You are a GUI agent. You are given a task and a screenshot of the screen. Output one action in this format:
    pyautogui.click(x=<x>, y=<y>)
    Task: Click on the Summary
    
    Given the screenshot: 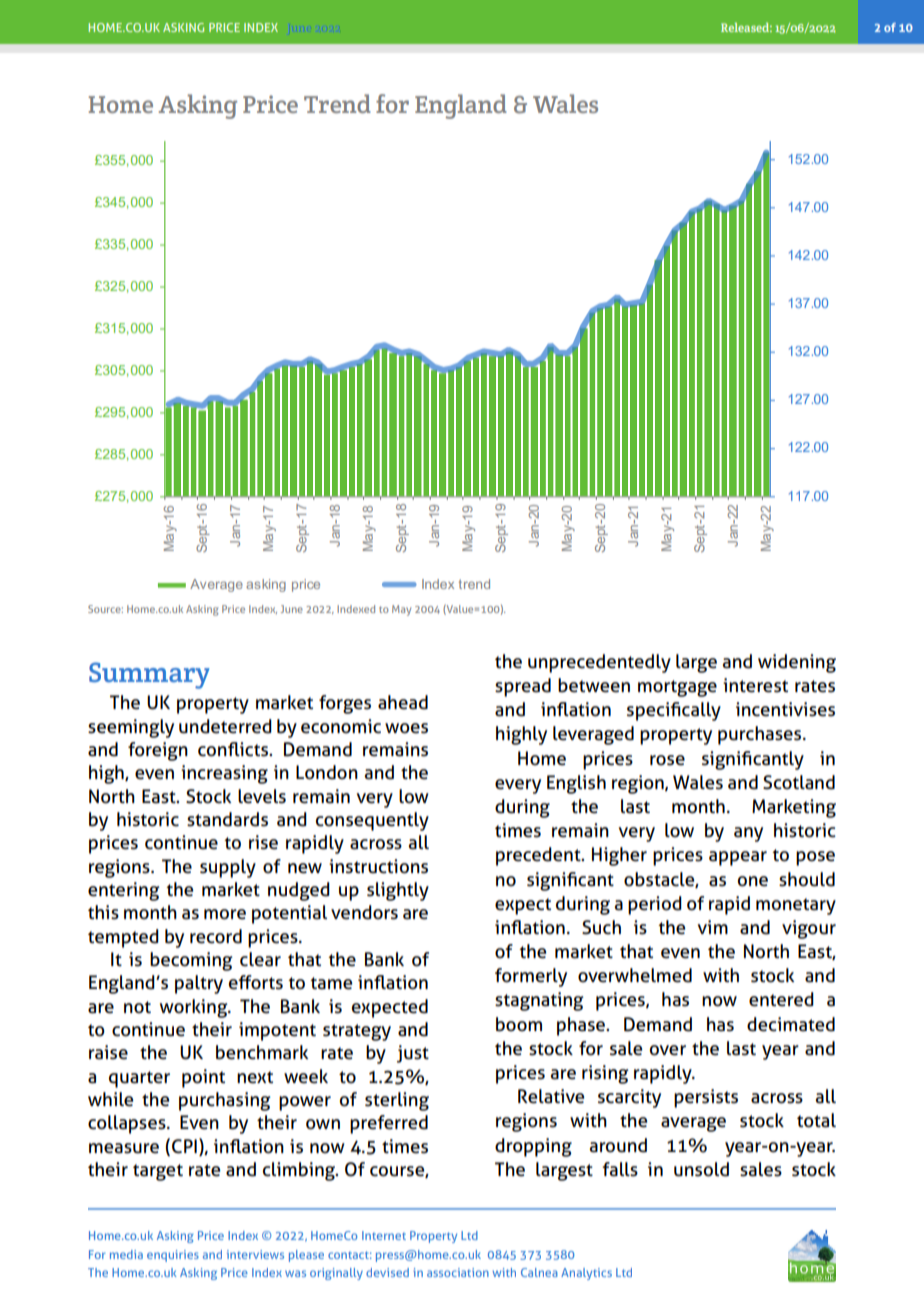 What is the action you would take?
    pyautogui.click(x=149, y=675)
